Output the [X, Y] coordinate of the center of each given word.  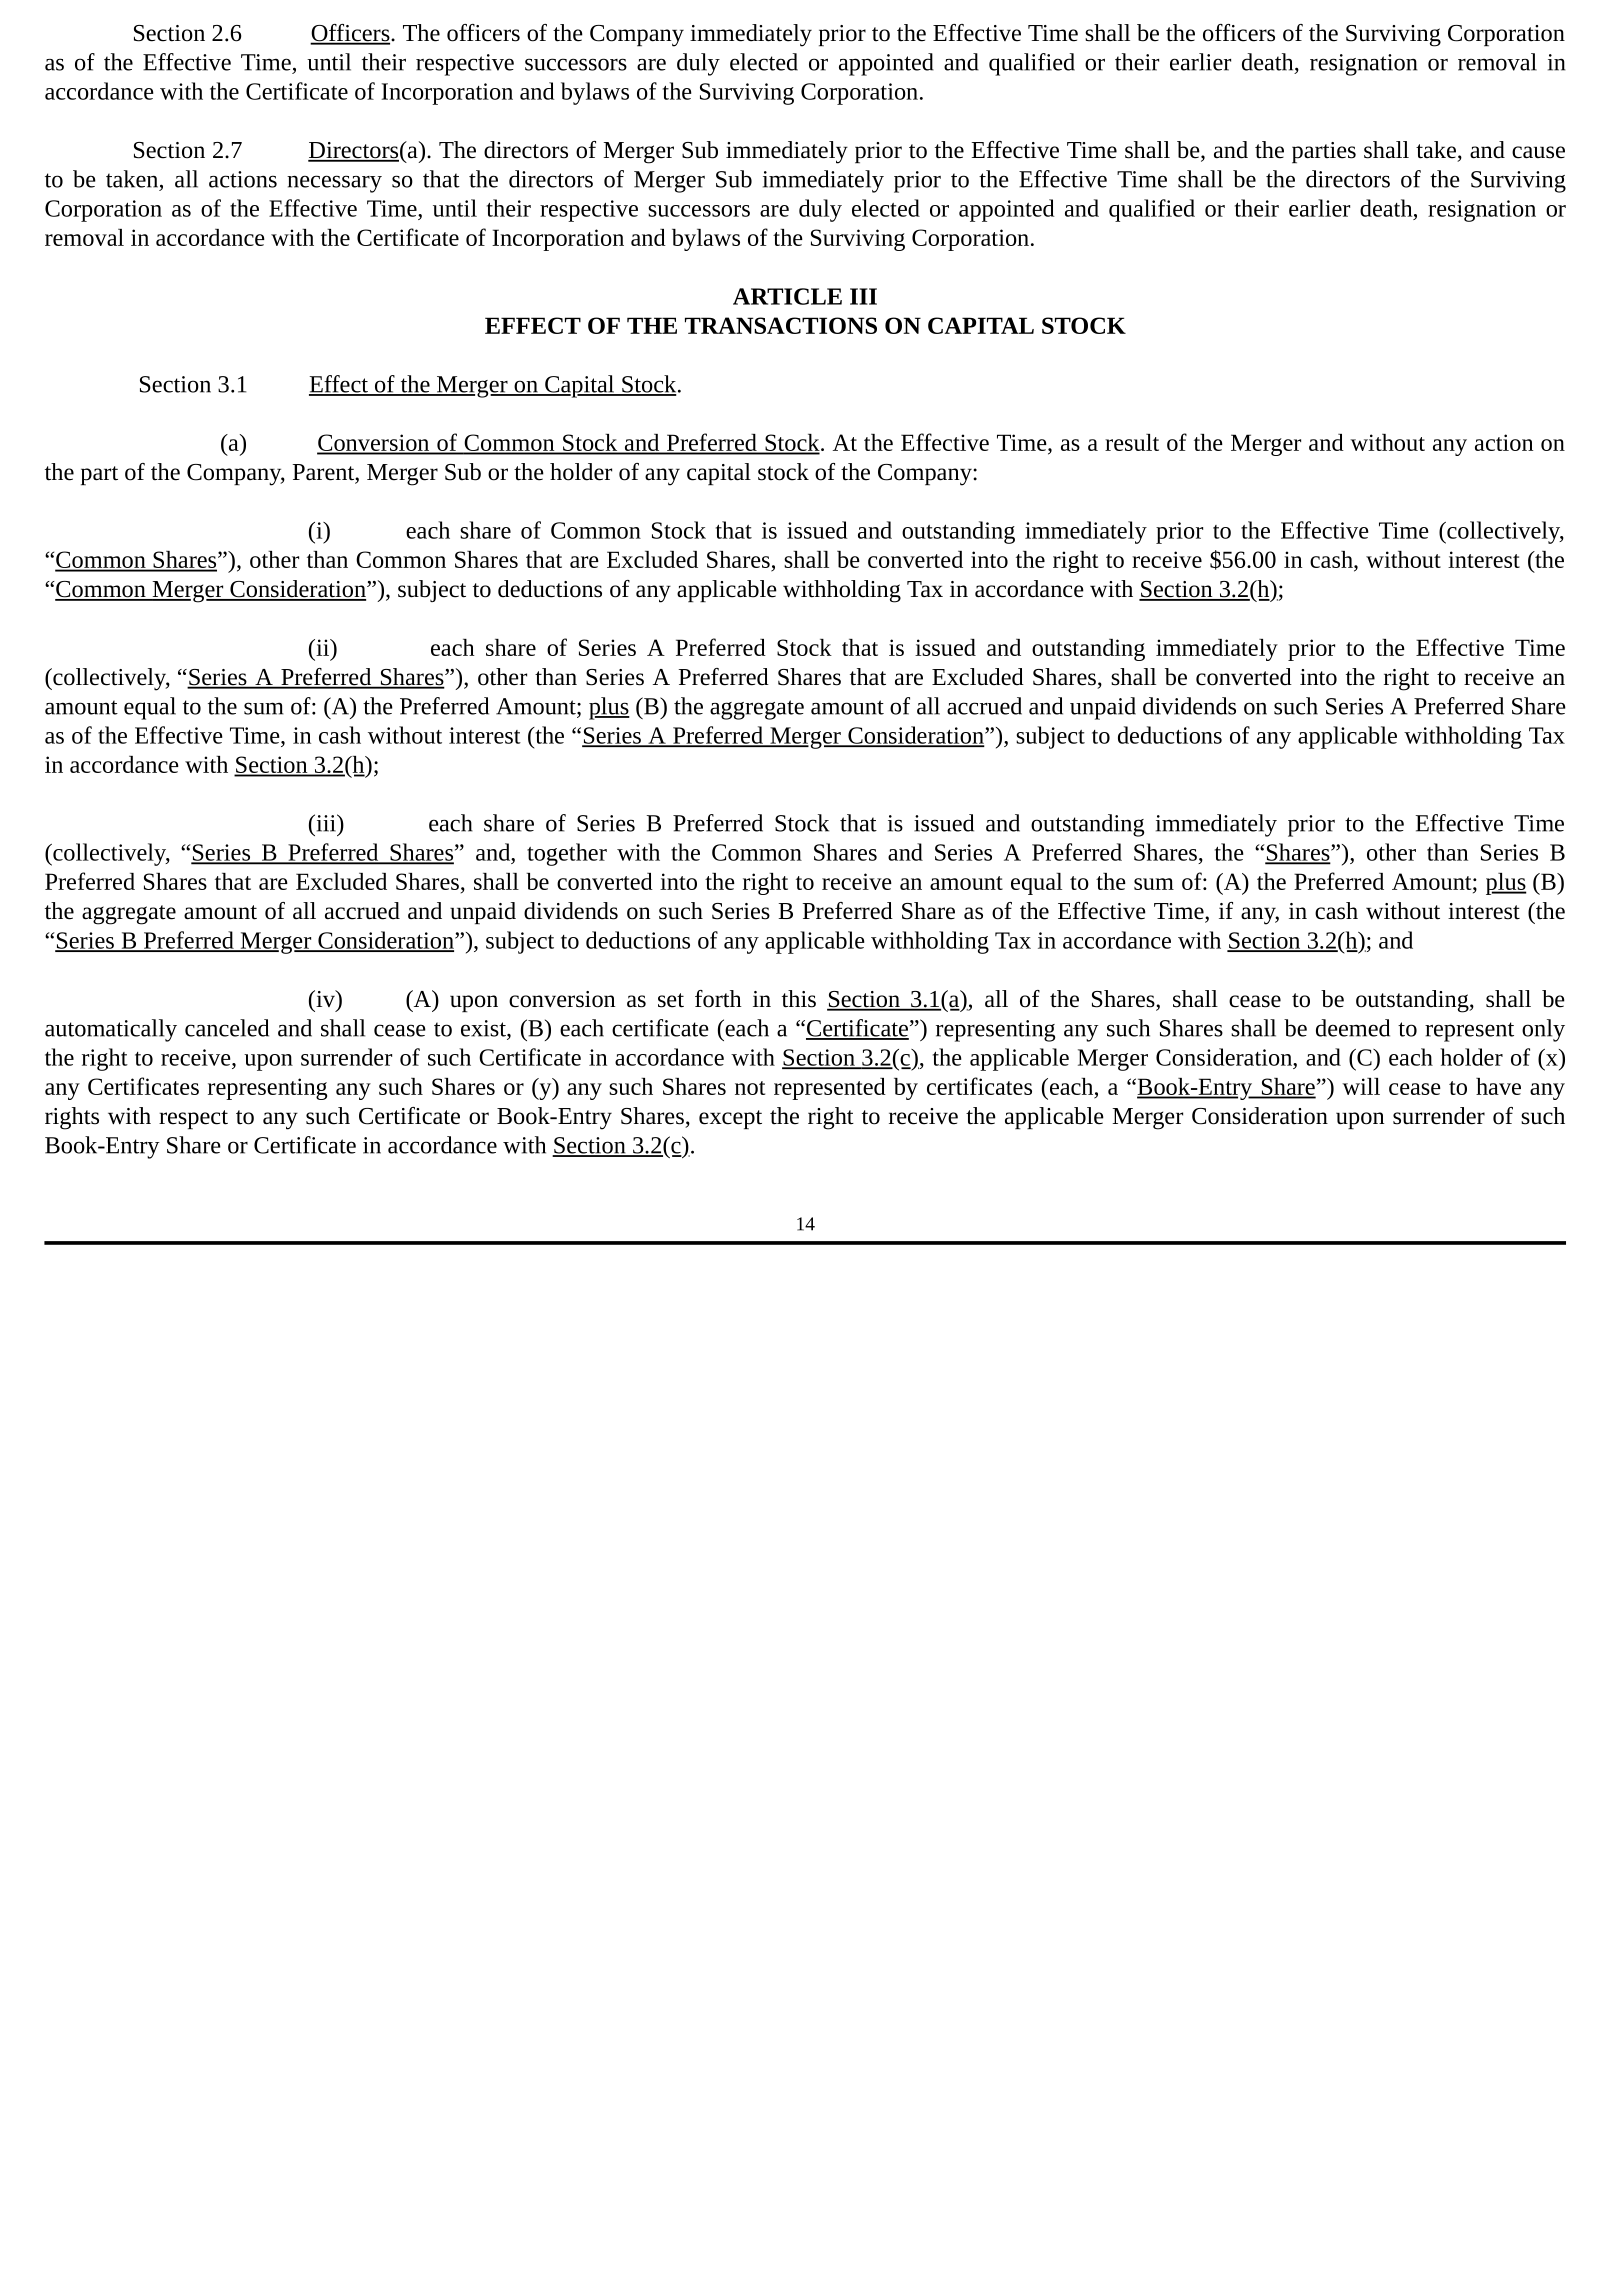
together [567, 854]
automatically [111, 1030]
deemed [1353, 1028]
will [1361, 1086]
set [671, 1000]
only [1543, 1030]
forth [718, 999]
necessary [334, 184]
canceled [227, 1028]
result [1132, 442]
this [799, 999]
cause [1538, 152]
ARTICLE [787, 296]
